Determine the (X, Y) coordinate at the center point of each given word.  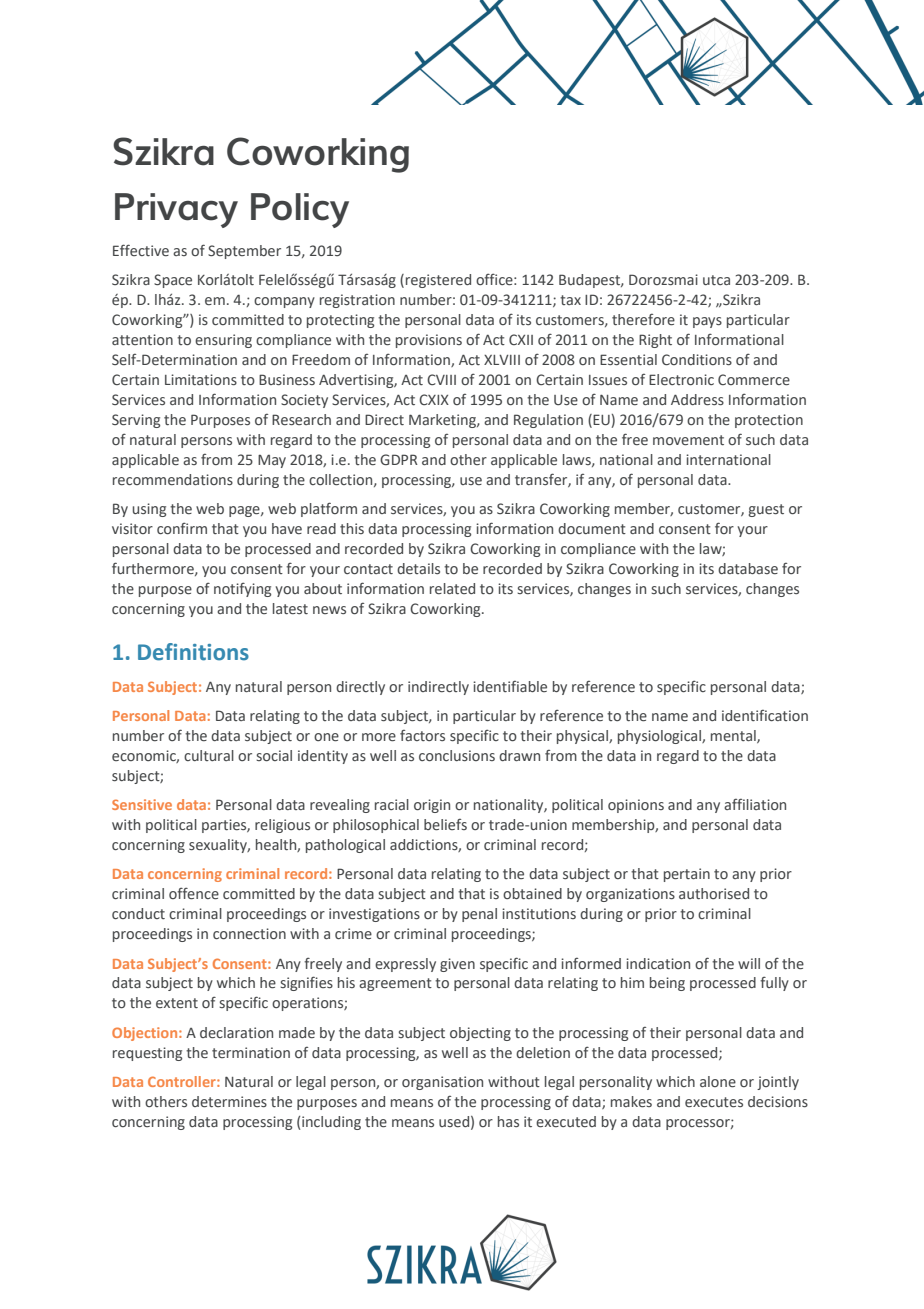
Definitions (193, 652)
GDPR (399, 459)
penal (479, 915)
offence (194, 893)
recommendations (173, 479)
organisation (442, 1083)
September (244, 252)
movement (688, 440)
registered (438, 281)
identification (765, 715)
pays (707, 322)
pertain (687, 875)
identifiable (510, 686)
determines (229, 1101)
